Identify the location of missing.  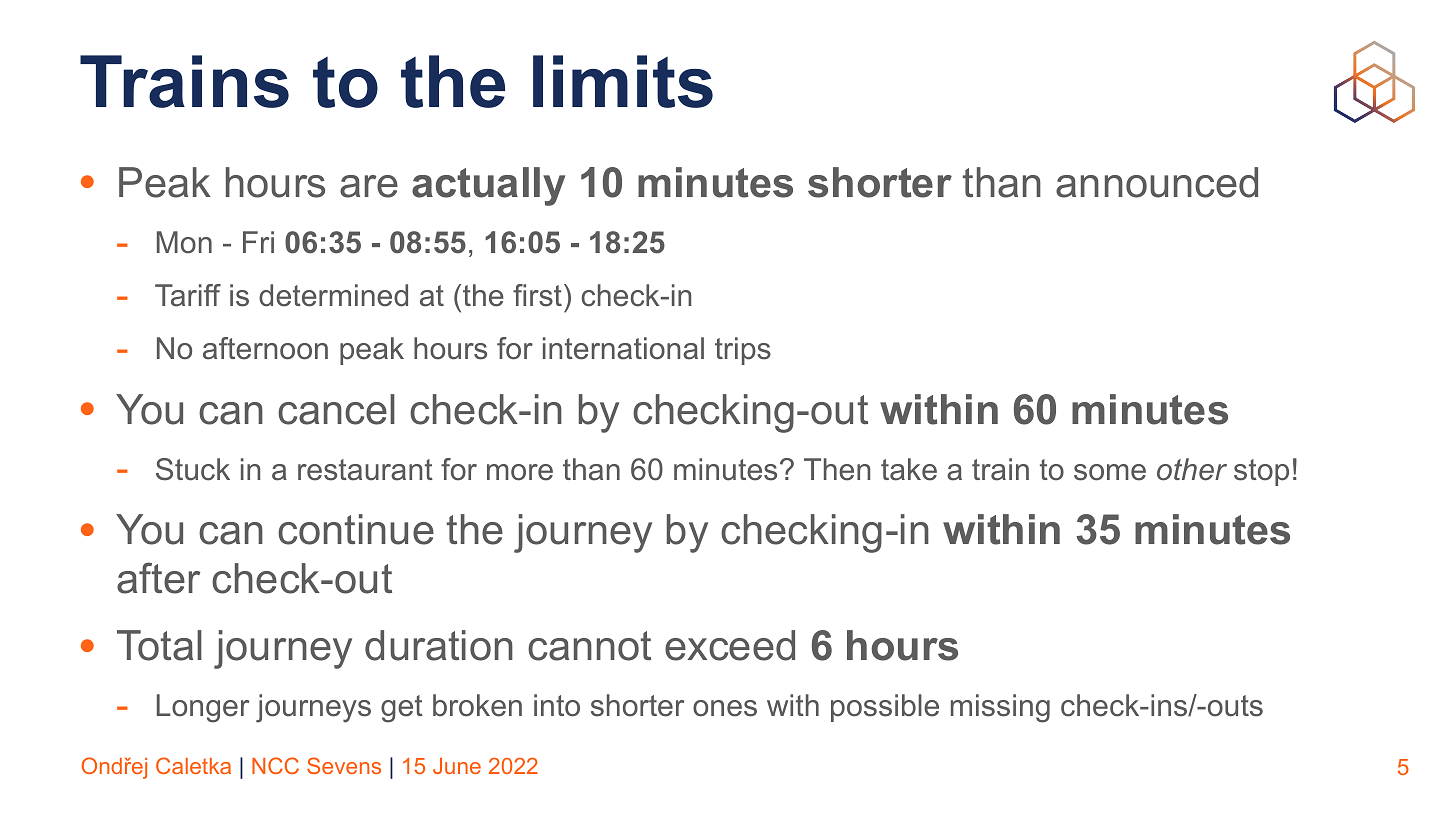
(1000, 708).
